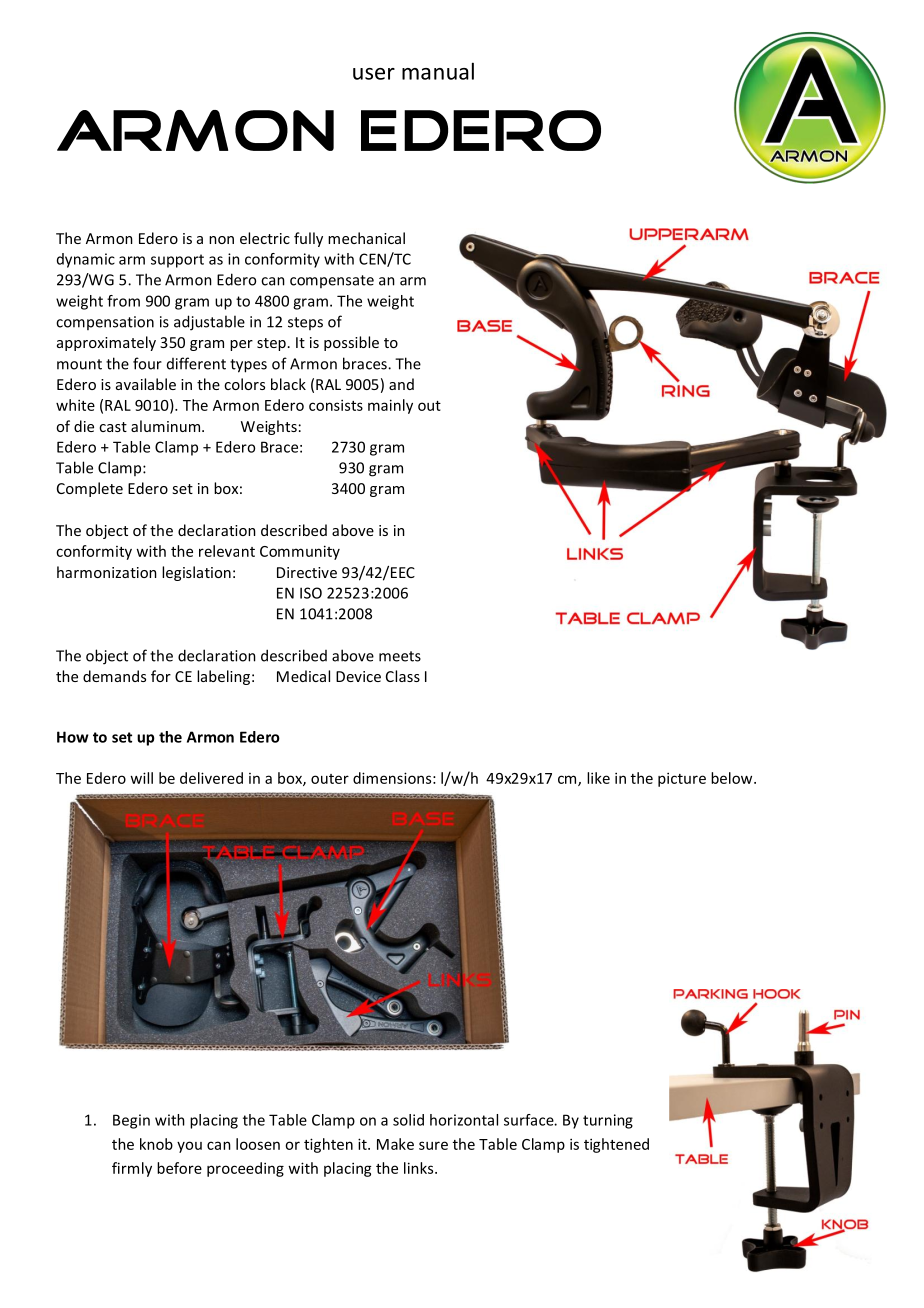 This document has width=924, height=1308. I want to click on non, so click(221, 240).
